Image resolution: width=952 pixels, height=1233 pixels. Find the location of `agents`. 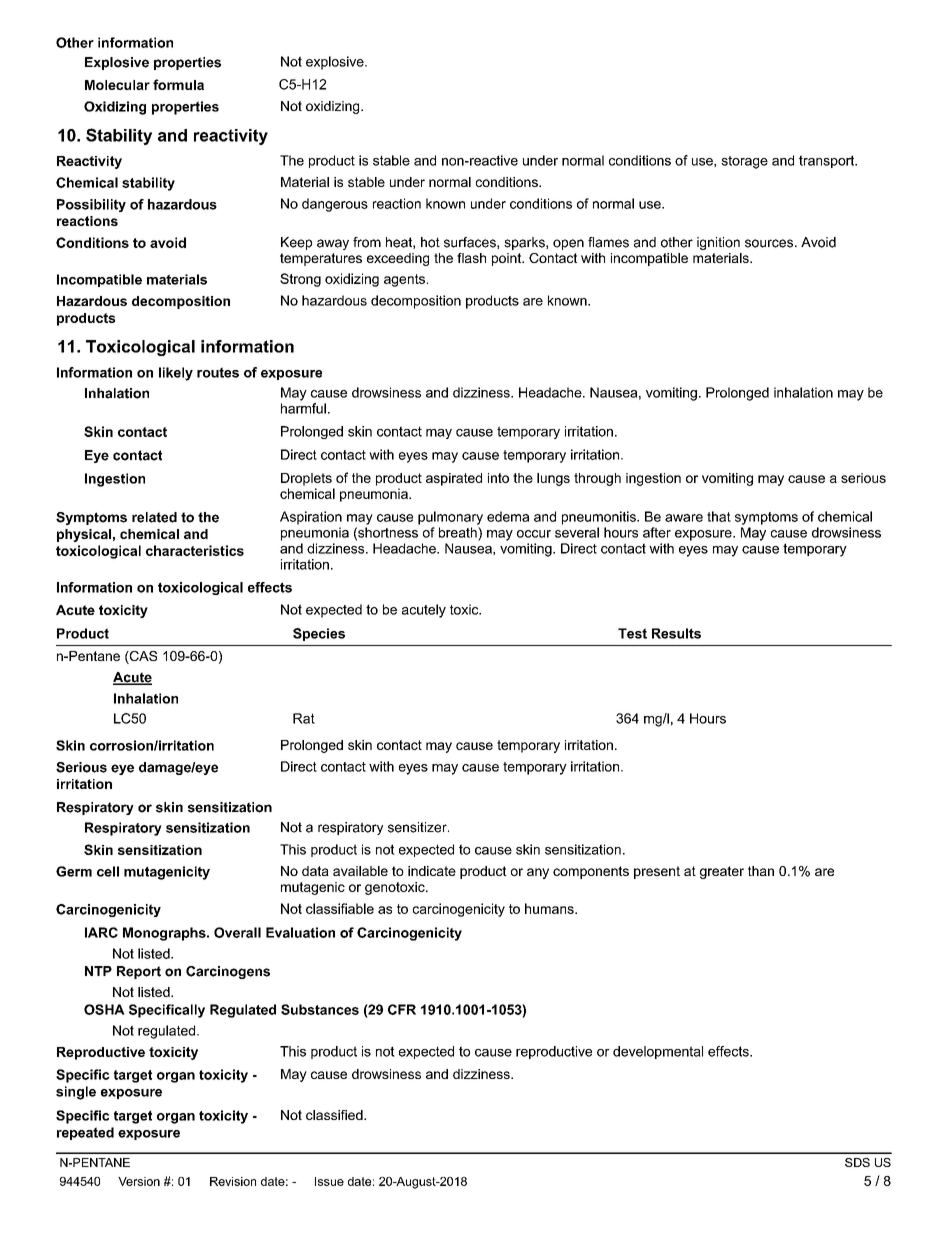

agents is located at coordinates (404, 280).
